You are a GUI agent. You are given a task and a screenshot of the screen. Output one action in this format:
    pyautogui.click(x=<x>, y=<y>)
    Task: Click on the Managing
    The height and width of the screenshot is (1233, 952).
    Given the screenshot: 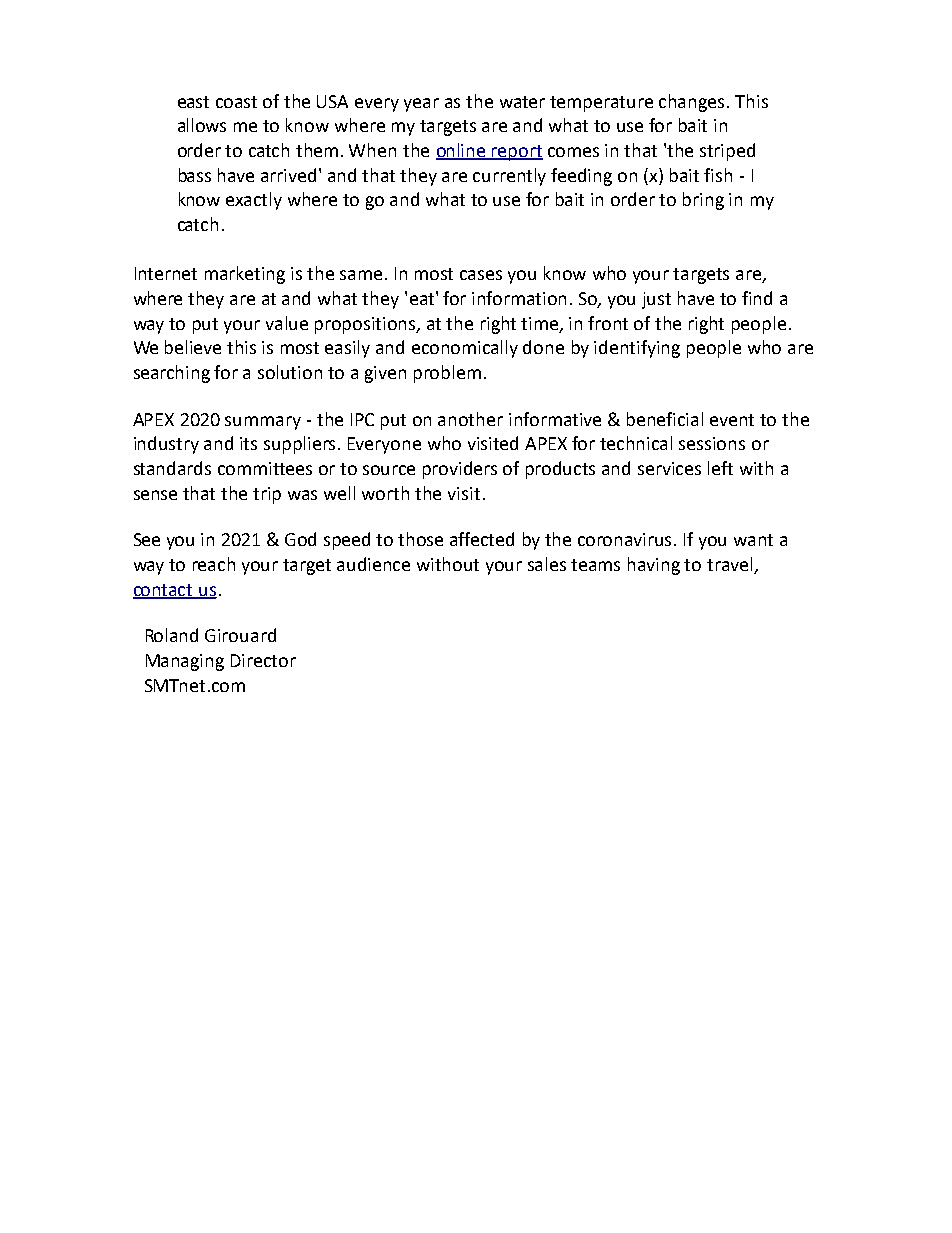 What is the action you would take?
    pyautogui.click(x=185, y=662)
